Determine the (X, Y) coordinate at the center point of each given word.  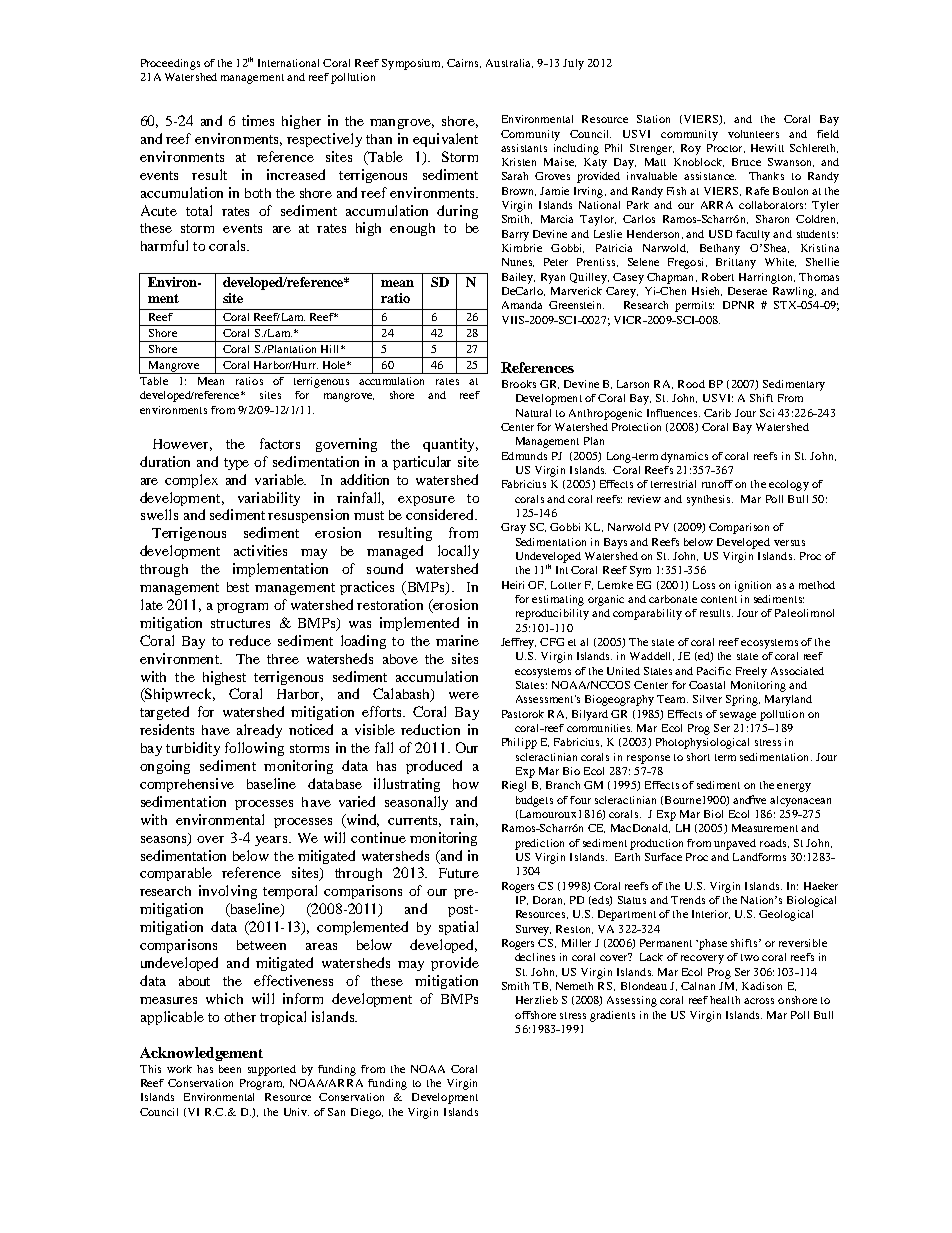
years (272, 841)
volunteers (753, 134)
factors (280, 443)
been (230, 1069)
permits (694, 306)
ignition (753, 586)
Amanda (522, 305)
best (238, 587)
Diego (367, 1113)
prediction (539, 844)
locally (458, 552)
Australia (509, 63)
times (258, 120)
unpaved (735, 844)
